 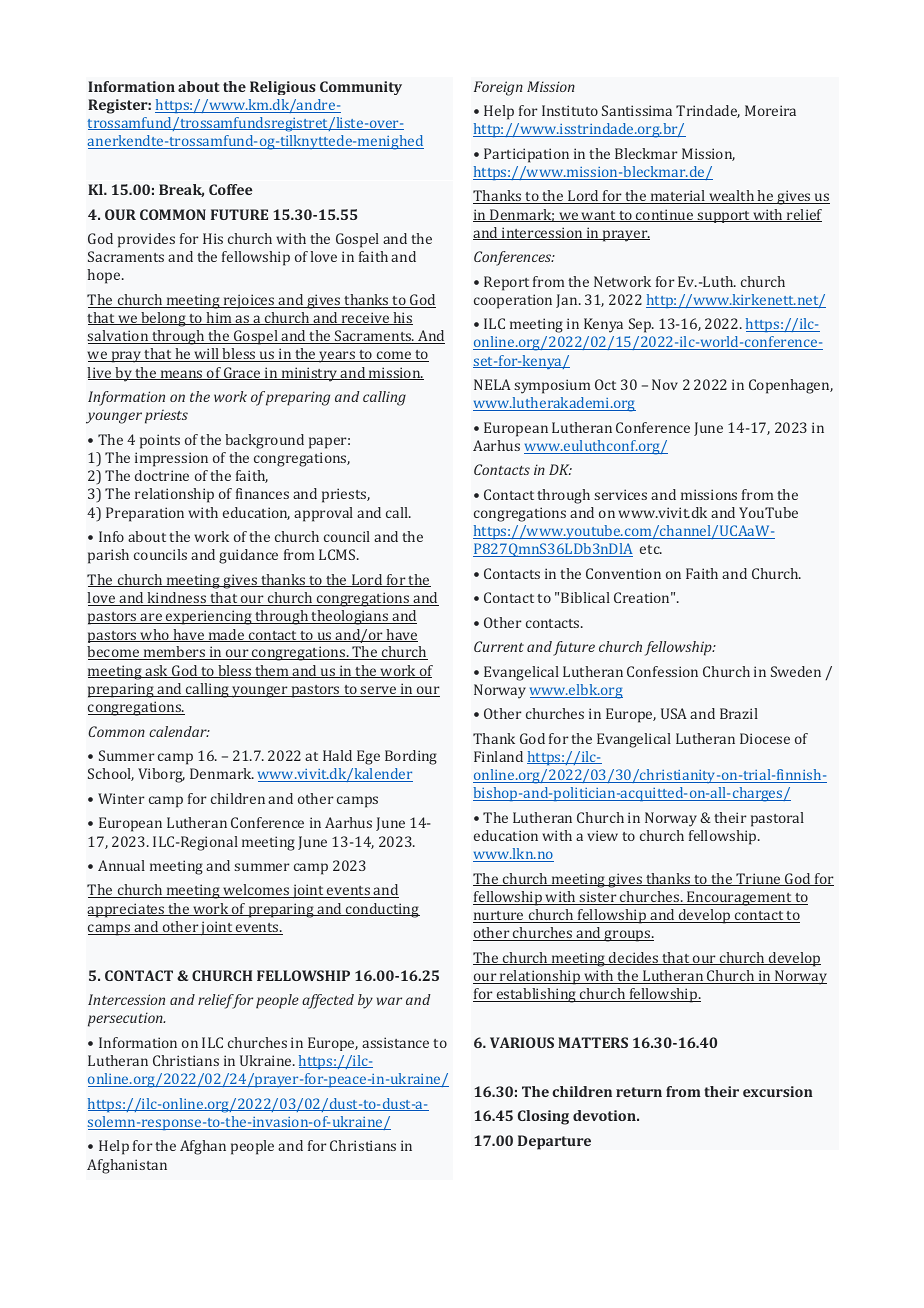 I want to click on Moreira, so click(x=770, y=110).
